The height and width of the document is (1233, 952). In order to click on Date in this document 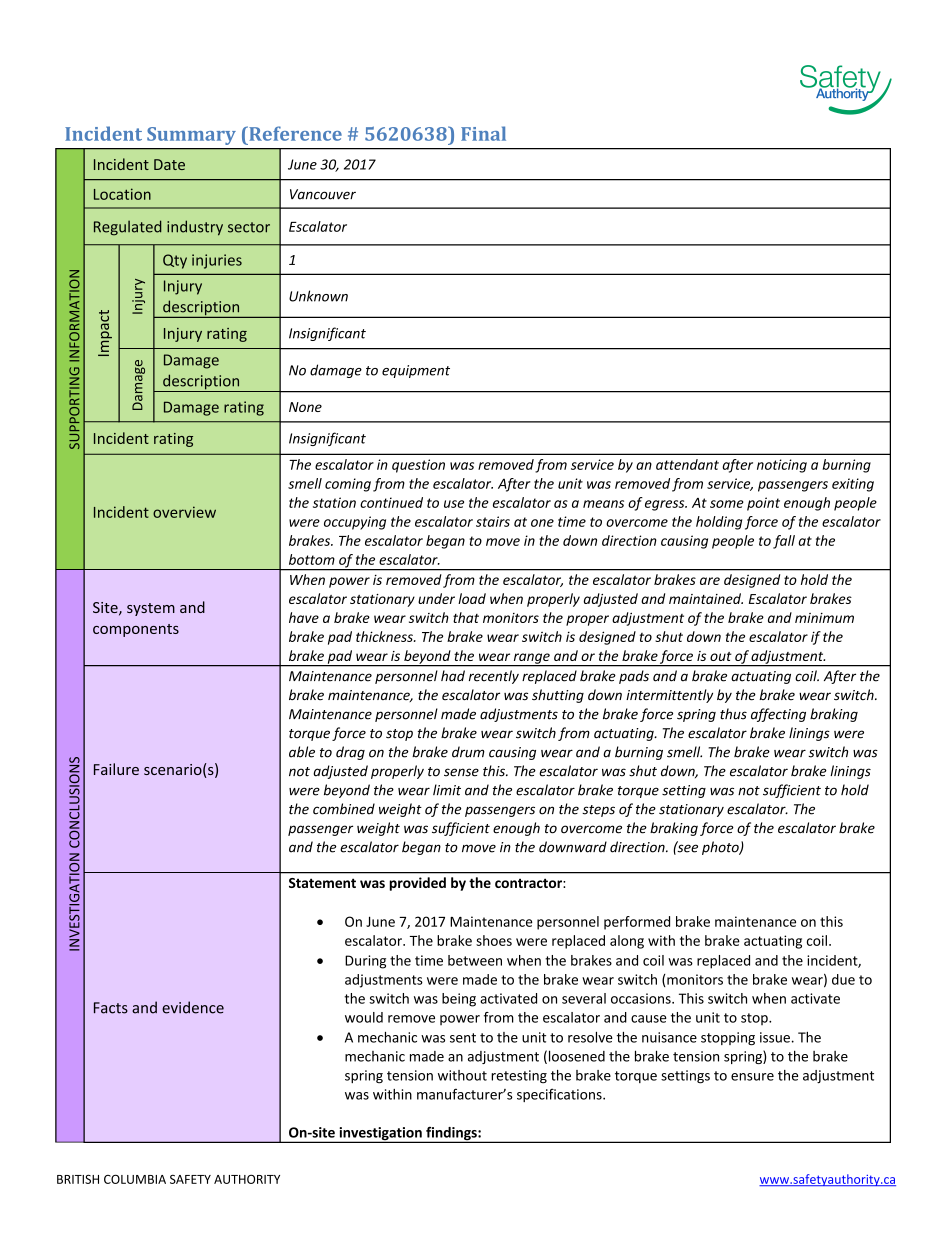, I will do `click(169, 164)`.
